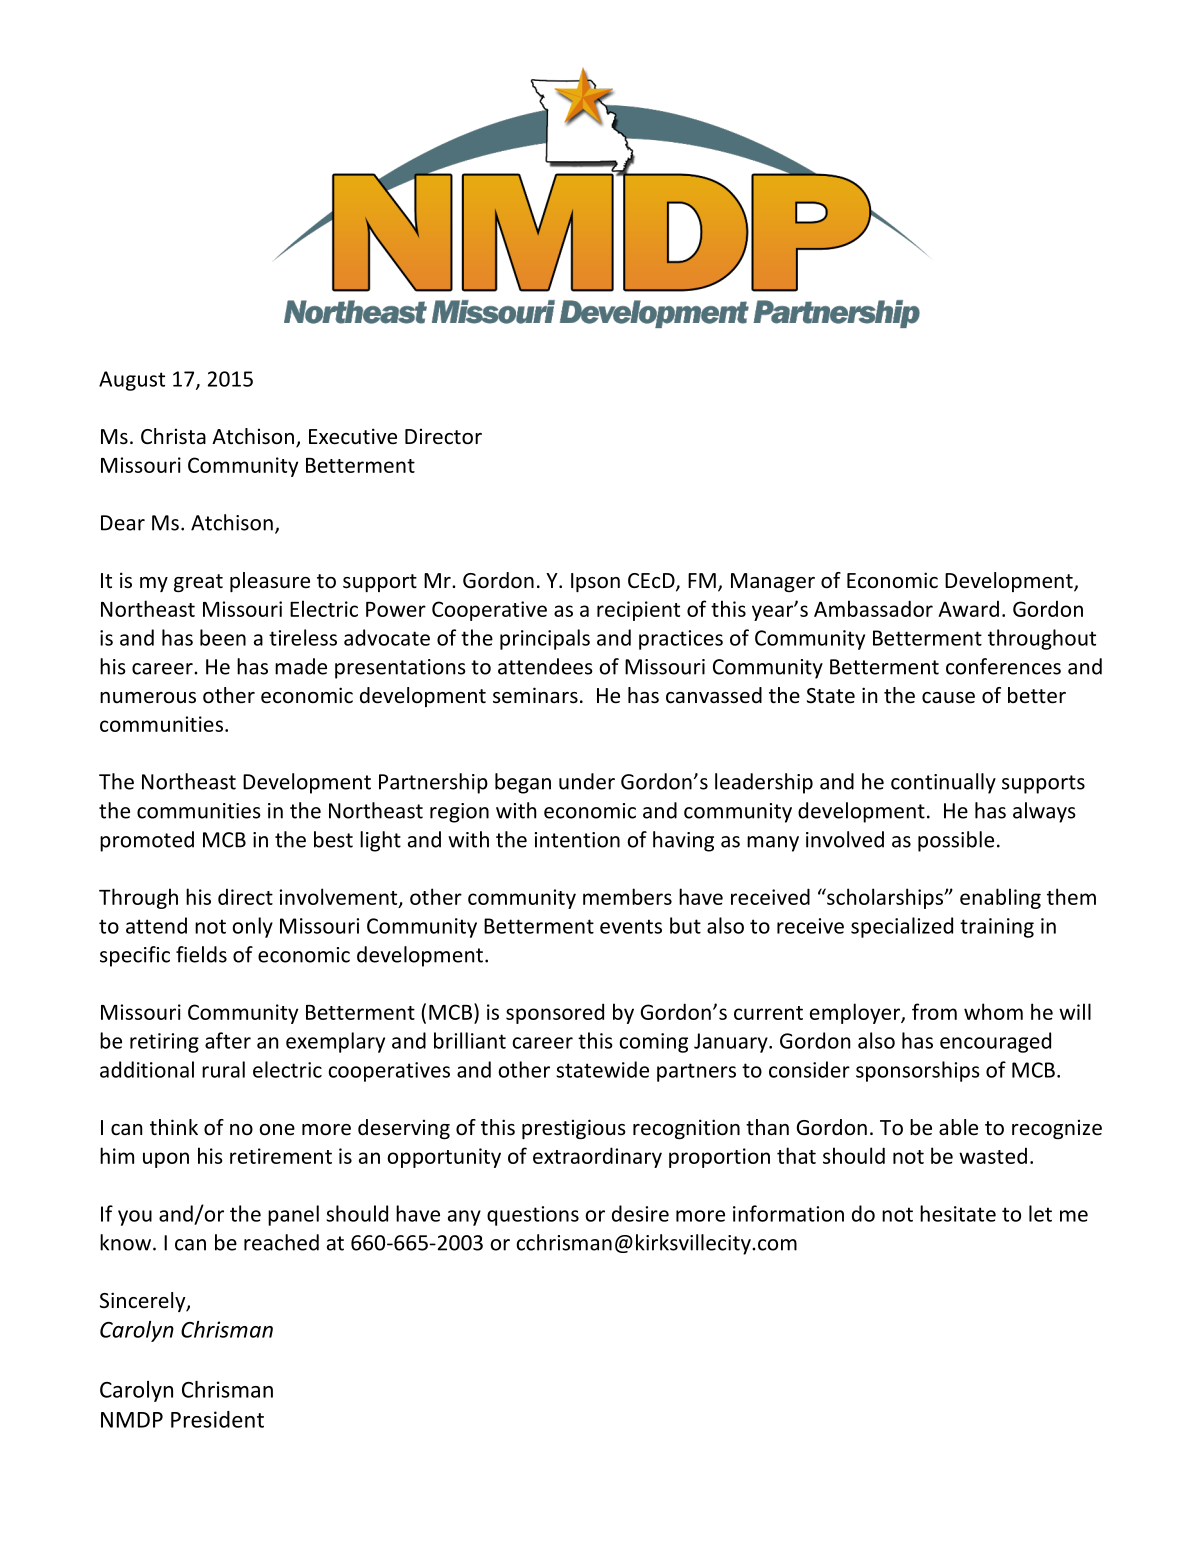 This screenshot has height=1557, width=1203. What do you see at coordinates (968, 608) in the screenshot?
I see `Award` at bounding box center [968, 608].
